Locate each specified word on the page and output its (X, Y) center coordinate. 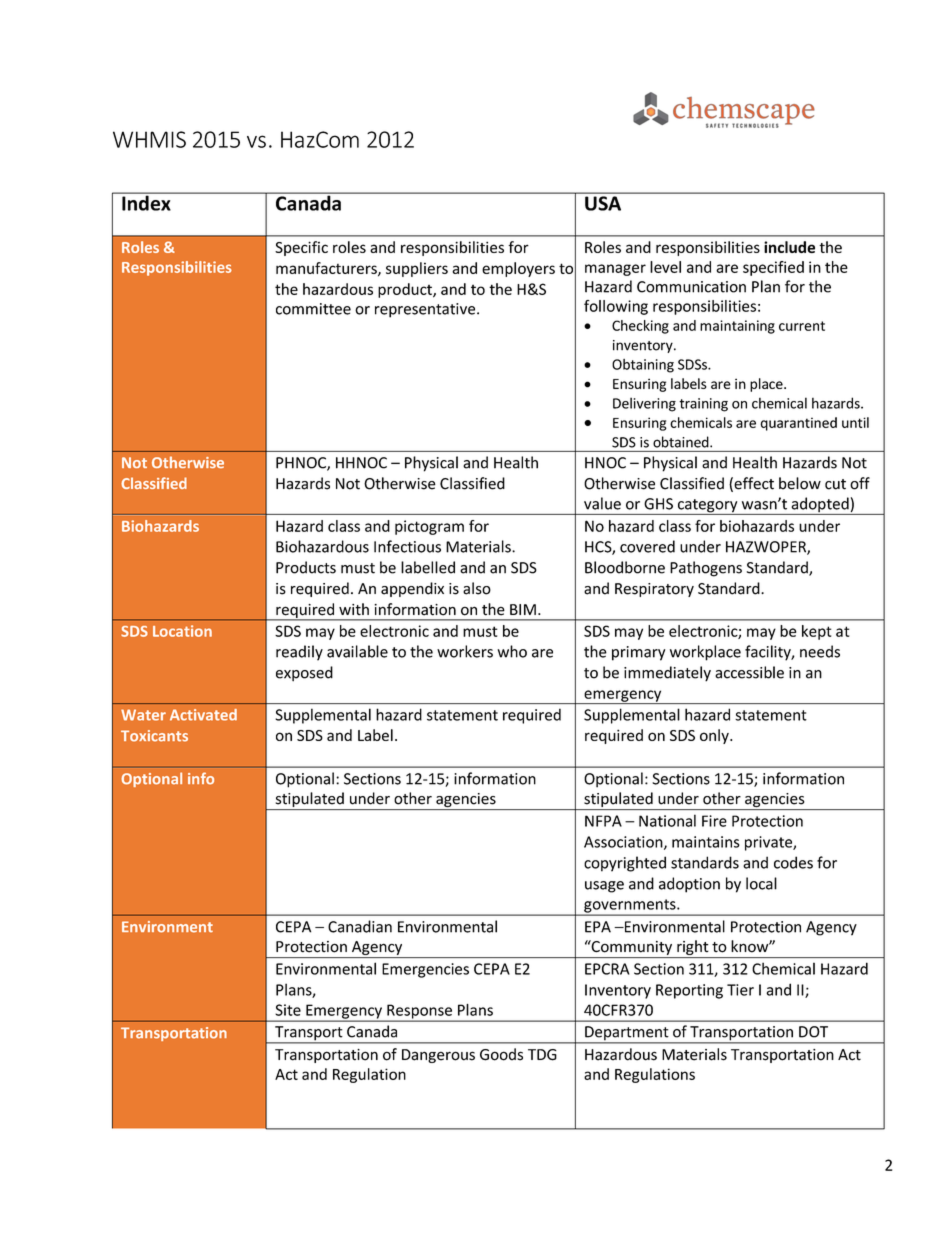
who (512, 651)
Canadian (360, 926)
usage (604, 887)
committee (313, 309)
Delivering (644, 404)
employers (518, 269)
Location (182, 631)
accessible (749, 672)
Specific (301, 248)
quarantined (798, 424)
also (477, 588)
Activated (203, 715)
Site (288, 1010)
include (789, 247)
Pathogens (706, 569)
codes (793, 862)
